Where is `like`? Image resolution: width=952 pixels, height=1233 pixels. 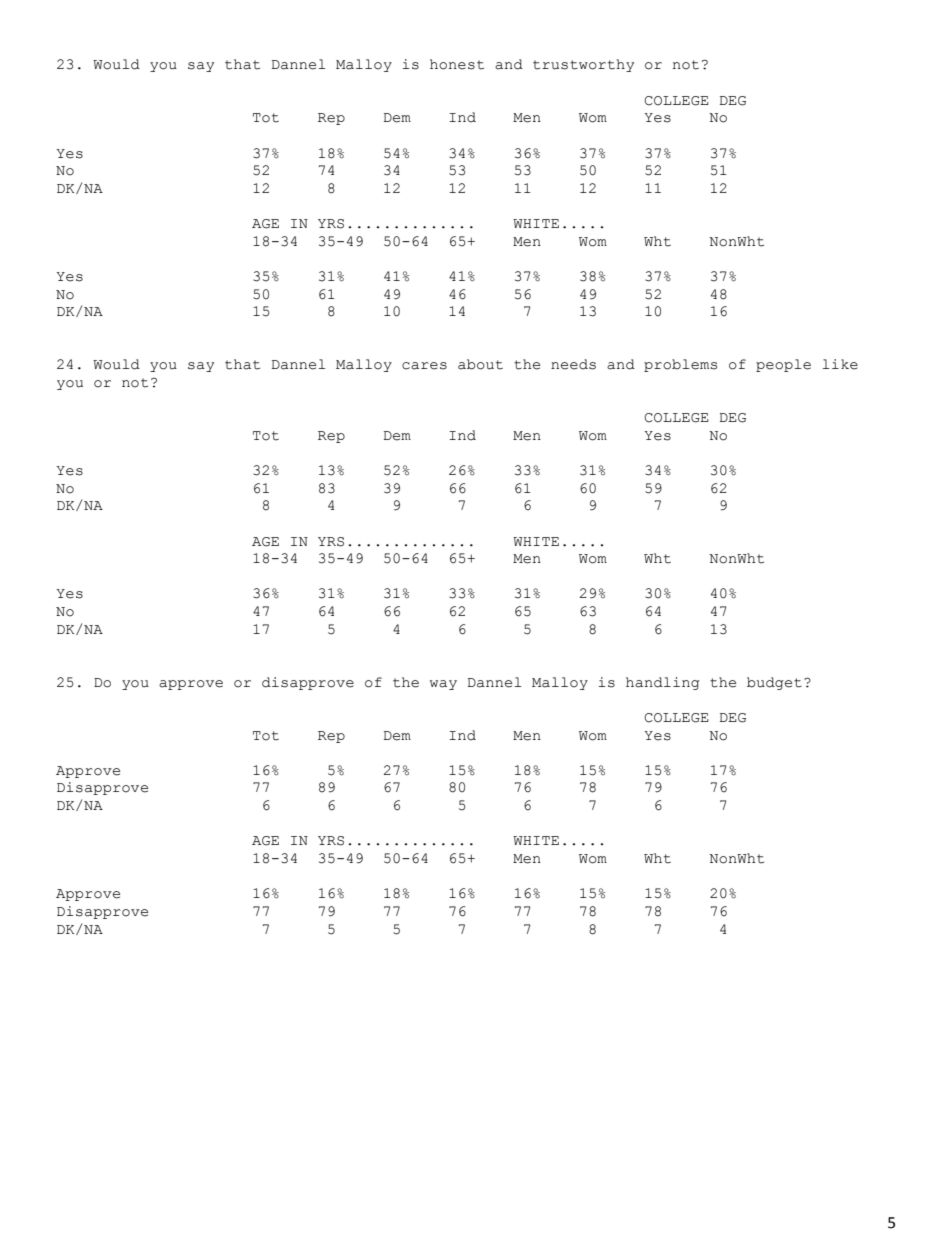 like is located at coordinates (840, 364).
